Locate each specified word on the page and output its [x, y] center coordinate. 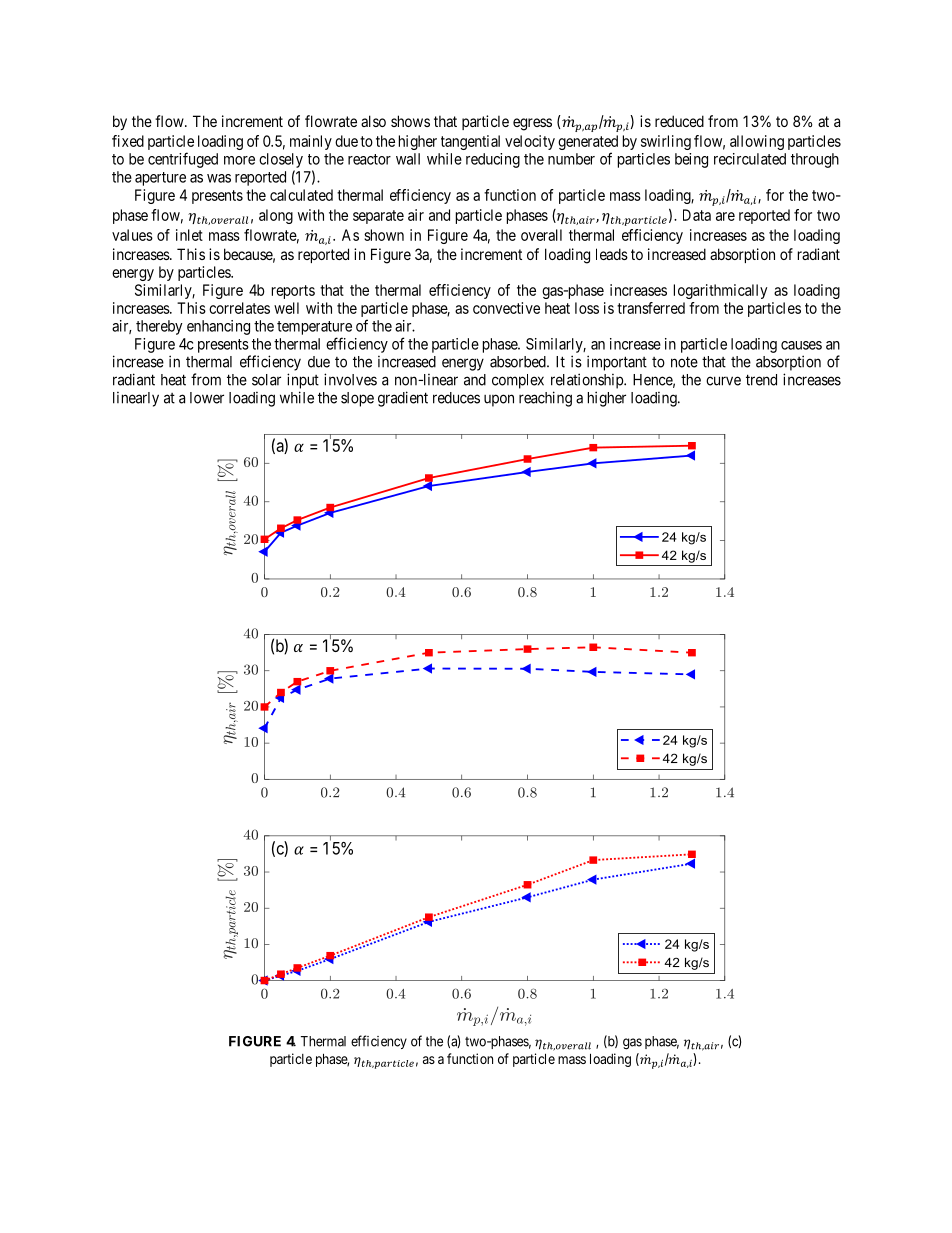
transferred [651, 308]
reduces [456, 398]
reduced [679, 121]
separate [378, 217]
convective [506, 308]
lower [207, 398]
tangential [470, 142]
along [276, 216]
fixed [128, 141]
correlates [239, 308]
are [725, 216]
